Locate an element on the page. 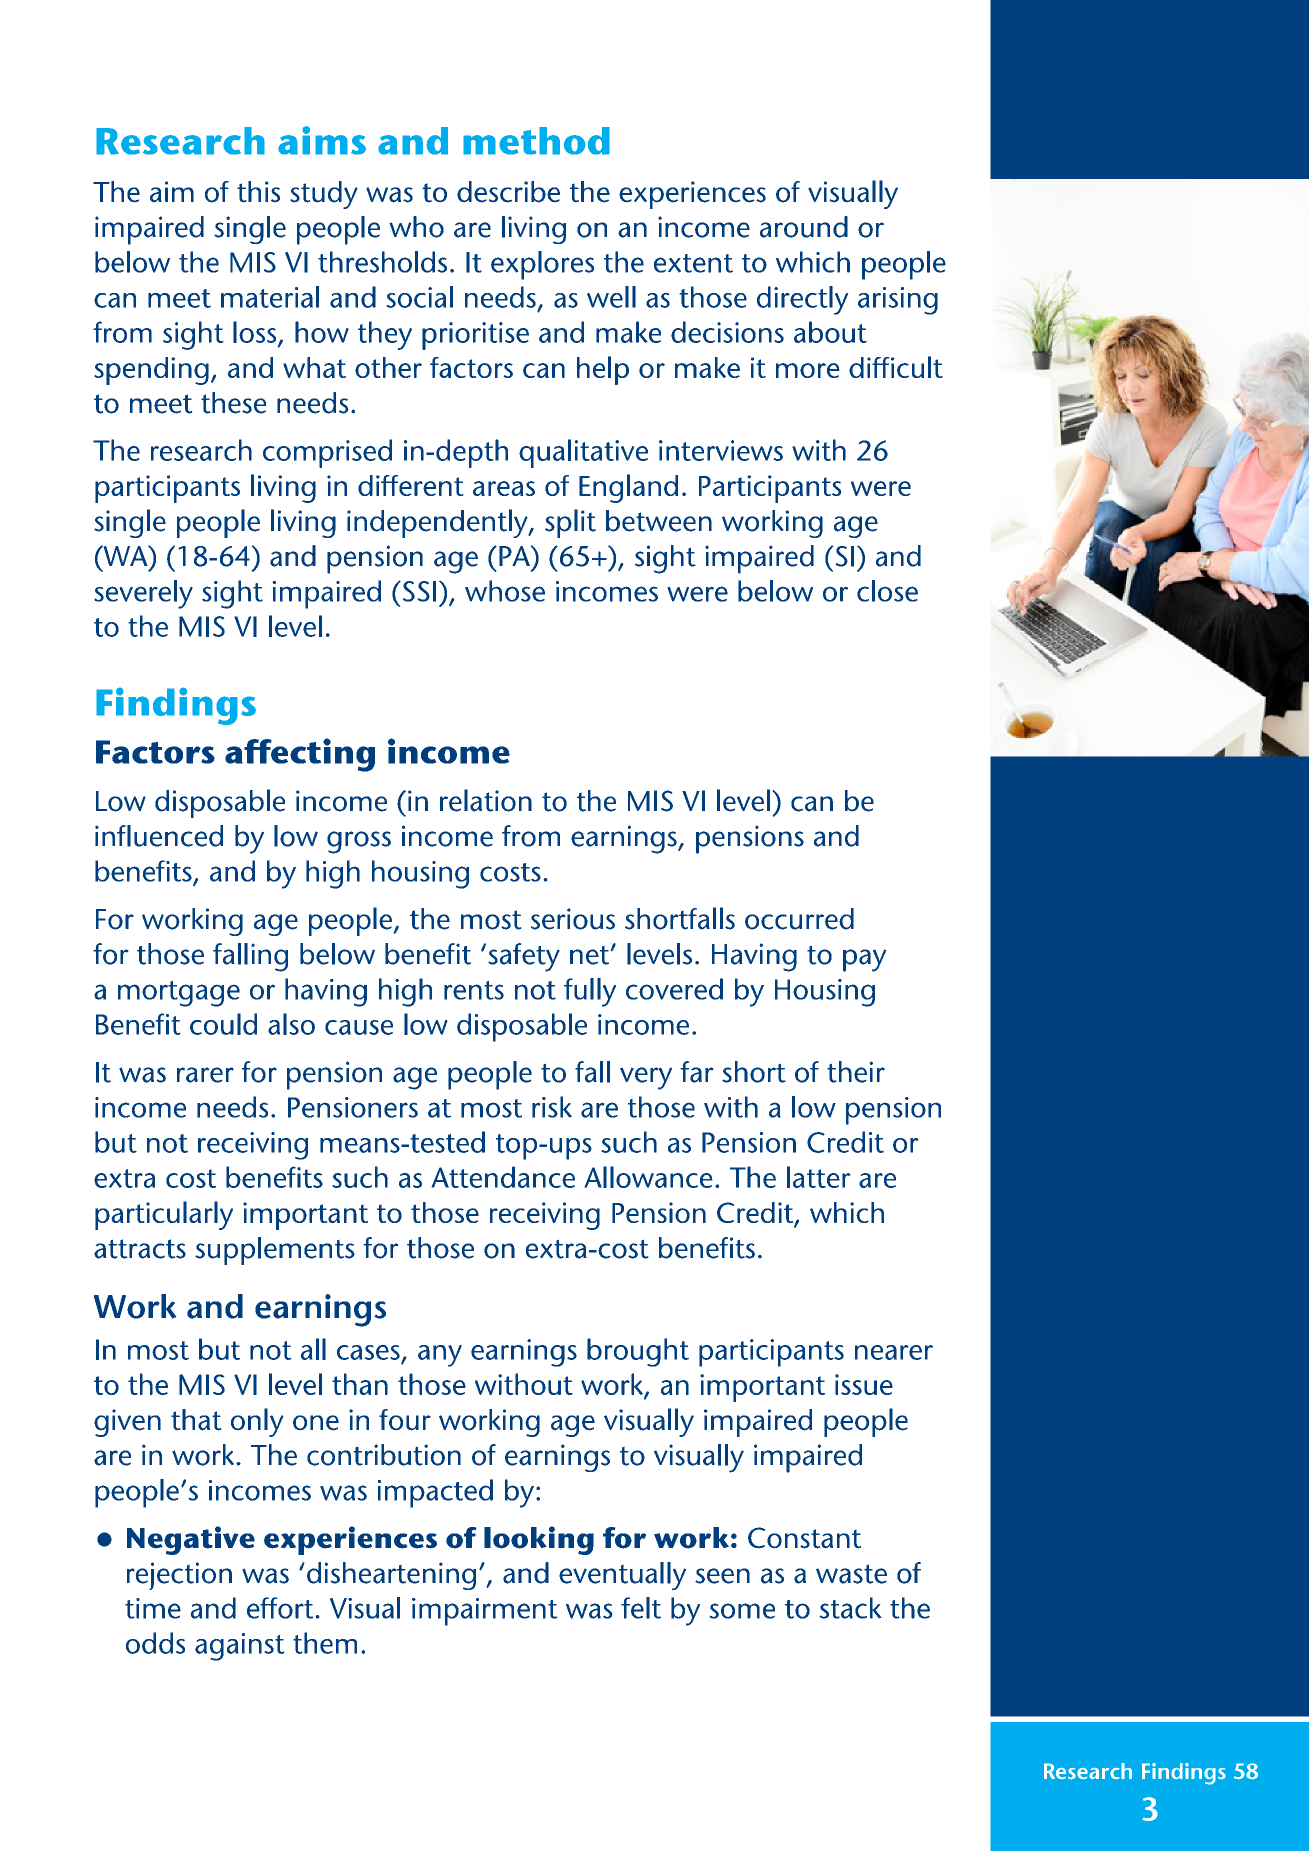  this is located at coordinates (258, 192).
